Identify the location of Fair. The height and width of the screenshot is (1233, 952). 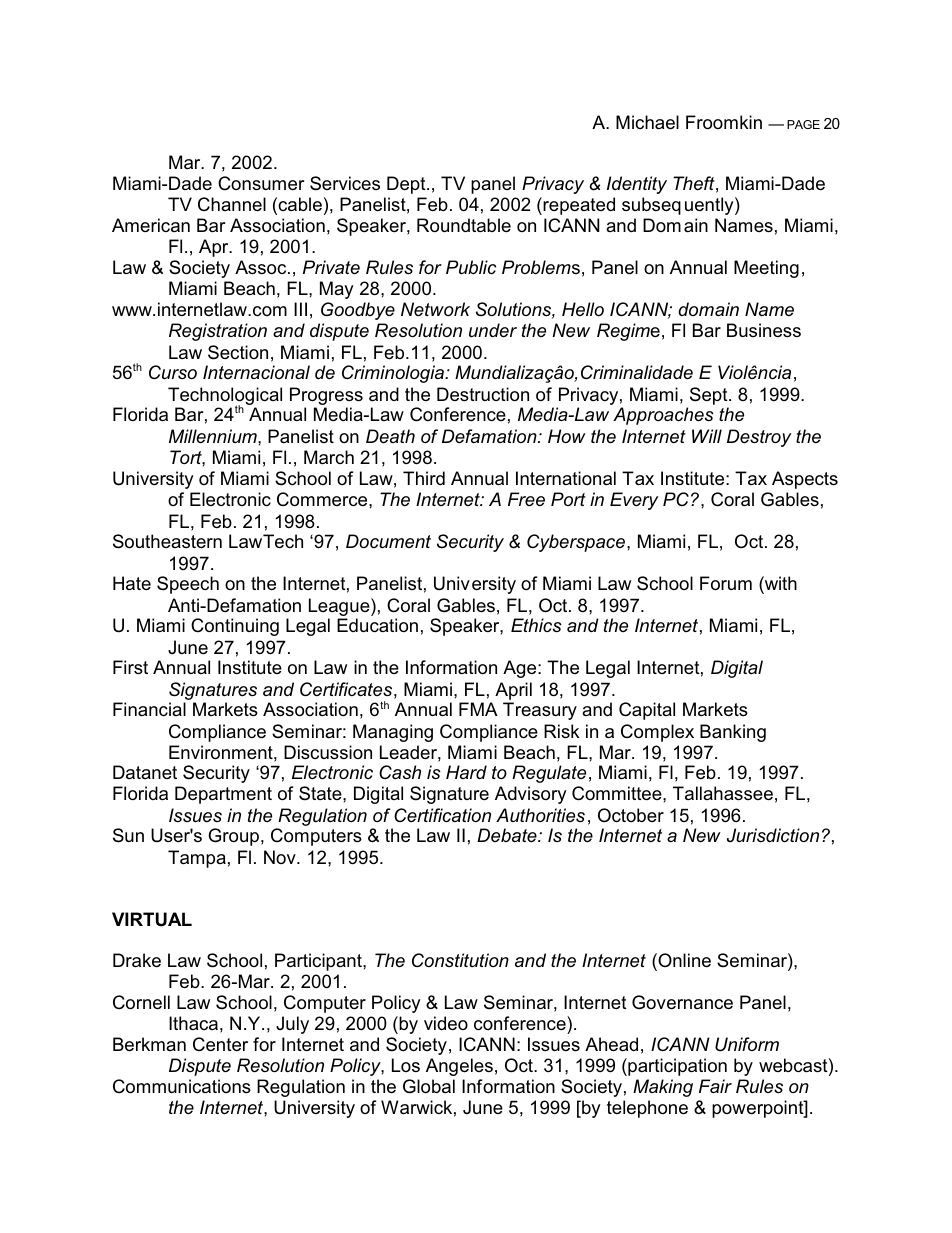
(715, 1086).
